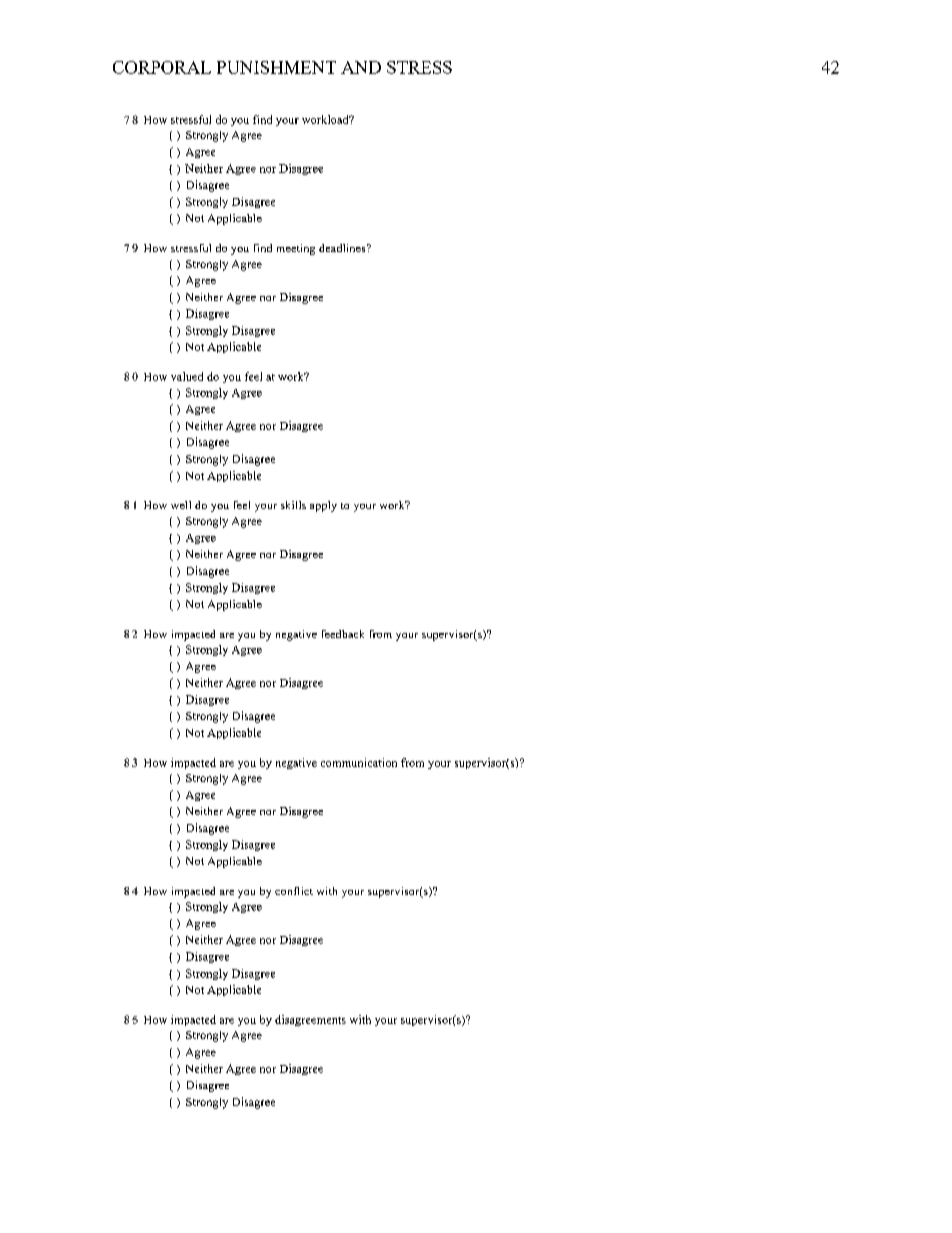  I want to click on communication, so click(359, 762).
